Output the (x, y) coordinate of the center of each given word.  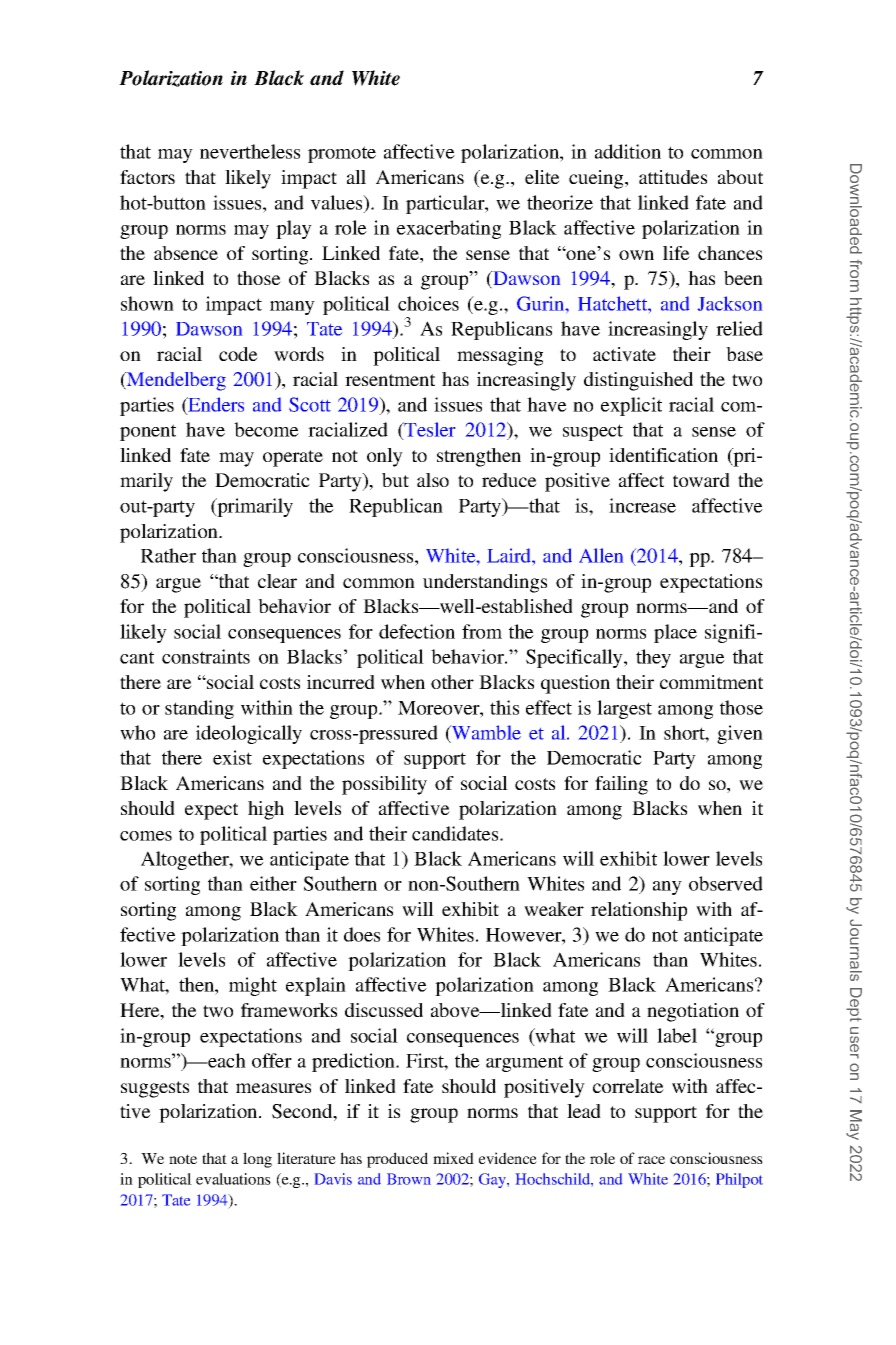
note (183, 1159)
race (651, 1160)
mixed (453, 1158)
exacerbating (449, 229)
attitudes (673, 177)
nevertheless (250, 151)
